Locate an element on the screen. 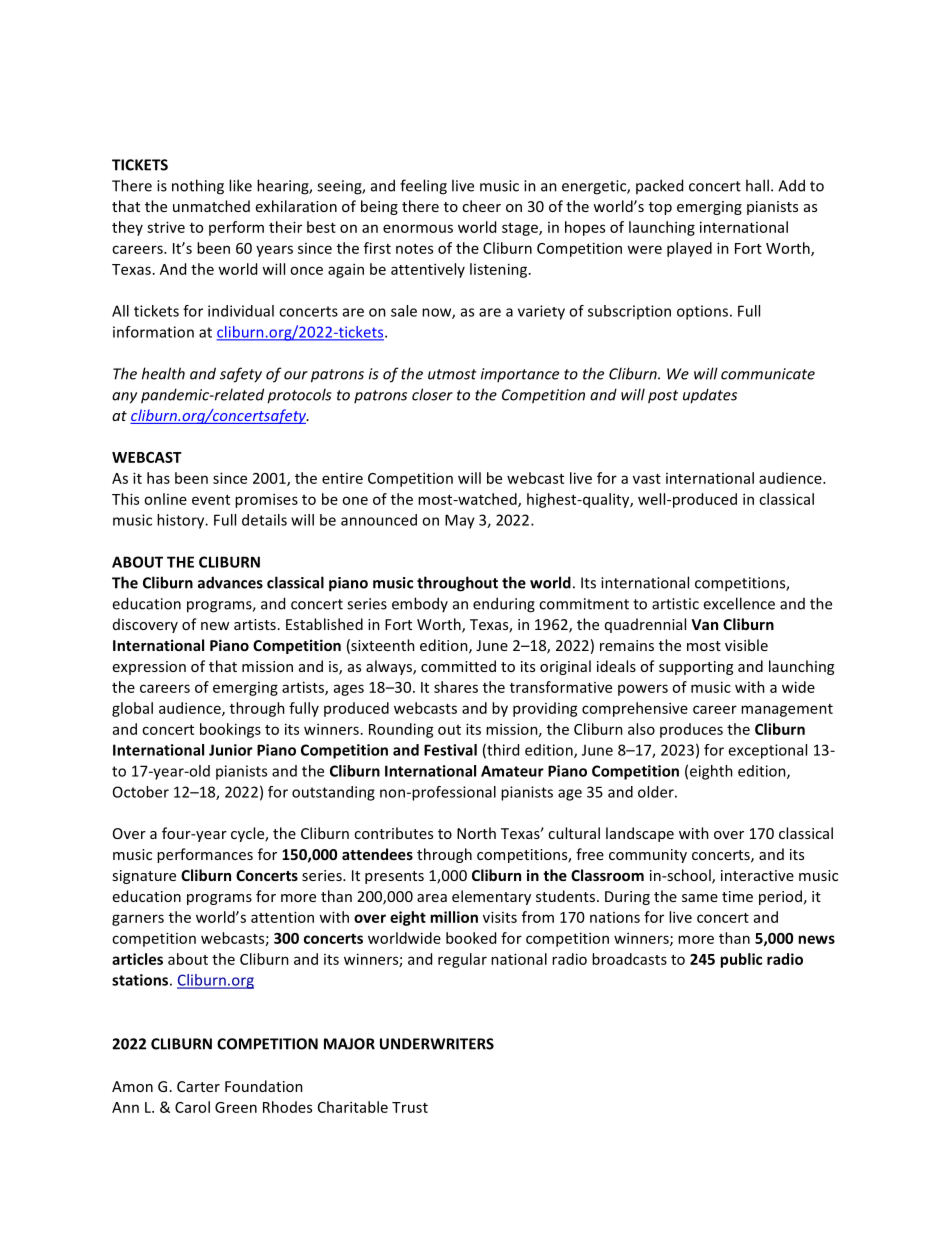 This screenshot has width=952, height=1233. committed is located at coordinates (458, 666).
